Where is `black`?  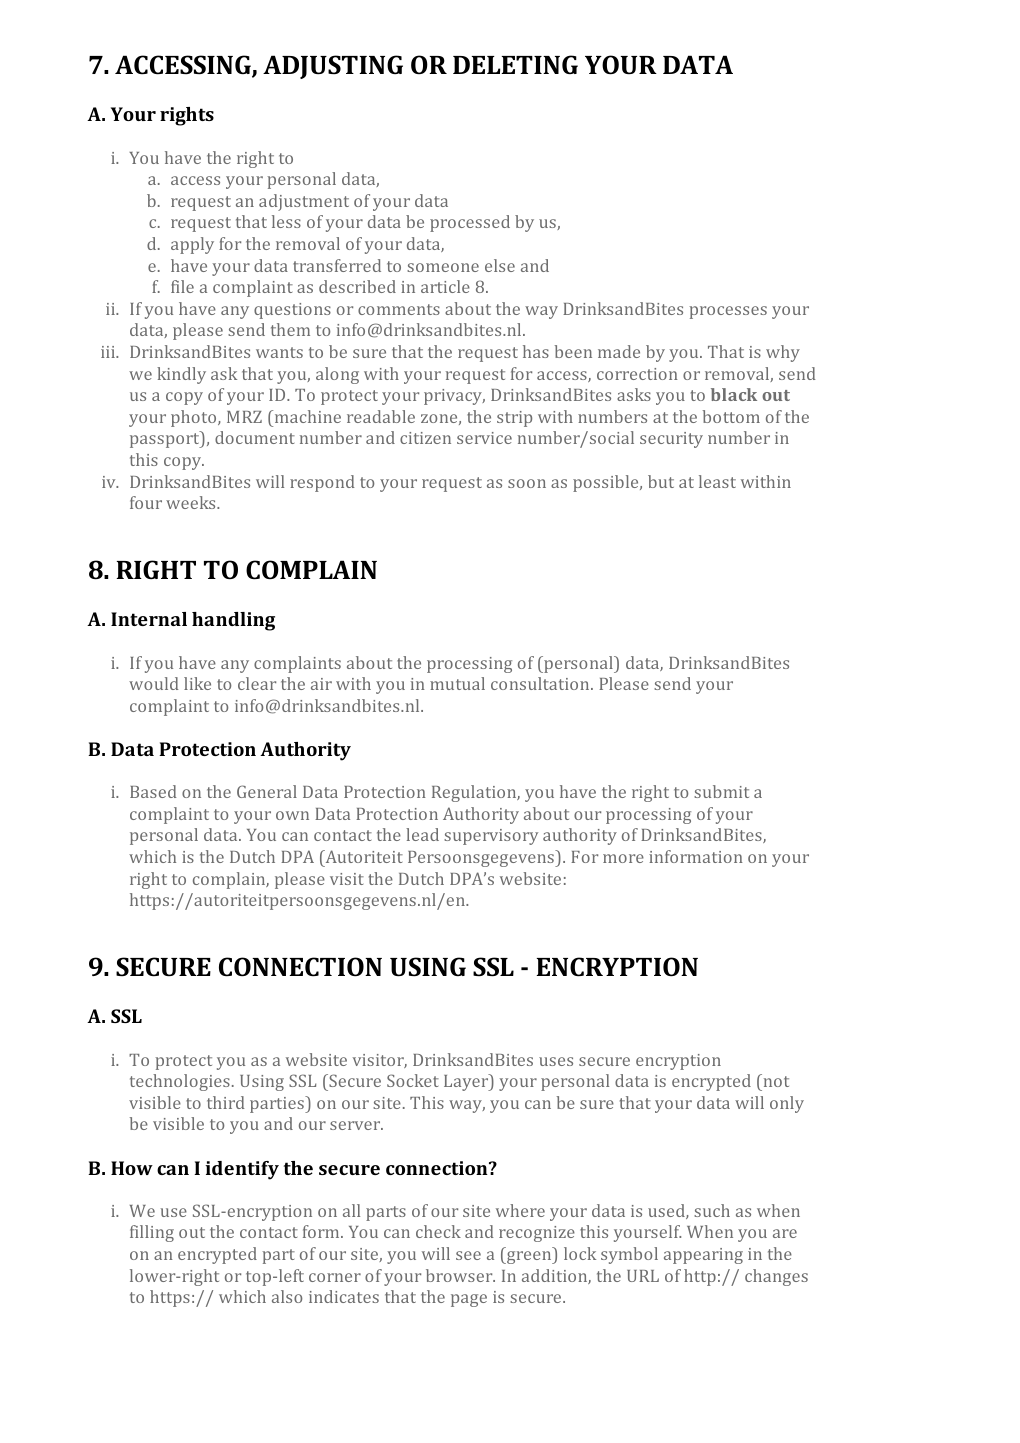 black is located at coordinates (734, 394).
